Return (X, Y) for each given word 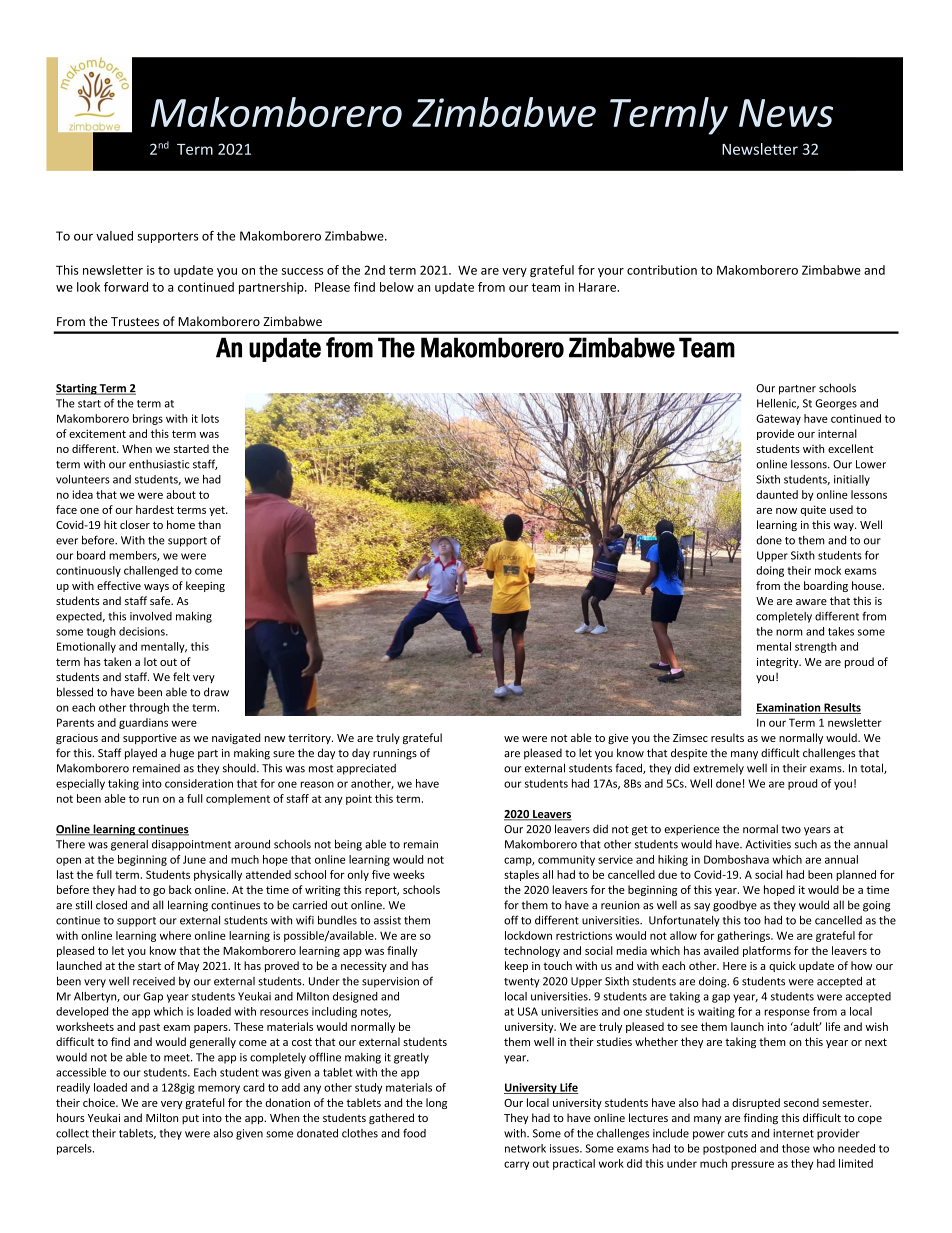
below (397, 287)
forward (126, 287)
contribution (662, 270)
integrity (779, 663)
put (190, 1119)
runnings (395, 754)
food (414, 1133)
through (149, 708)
